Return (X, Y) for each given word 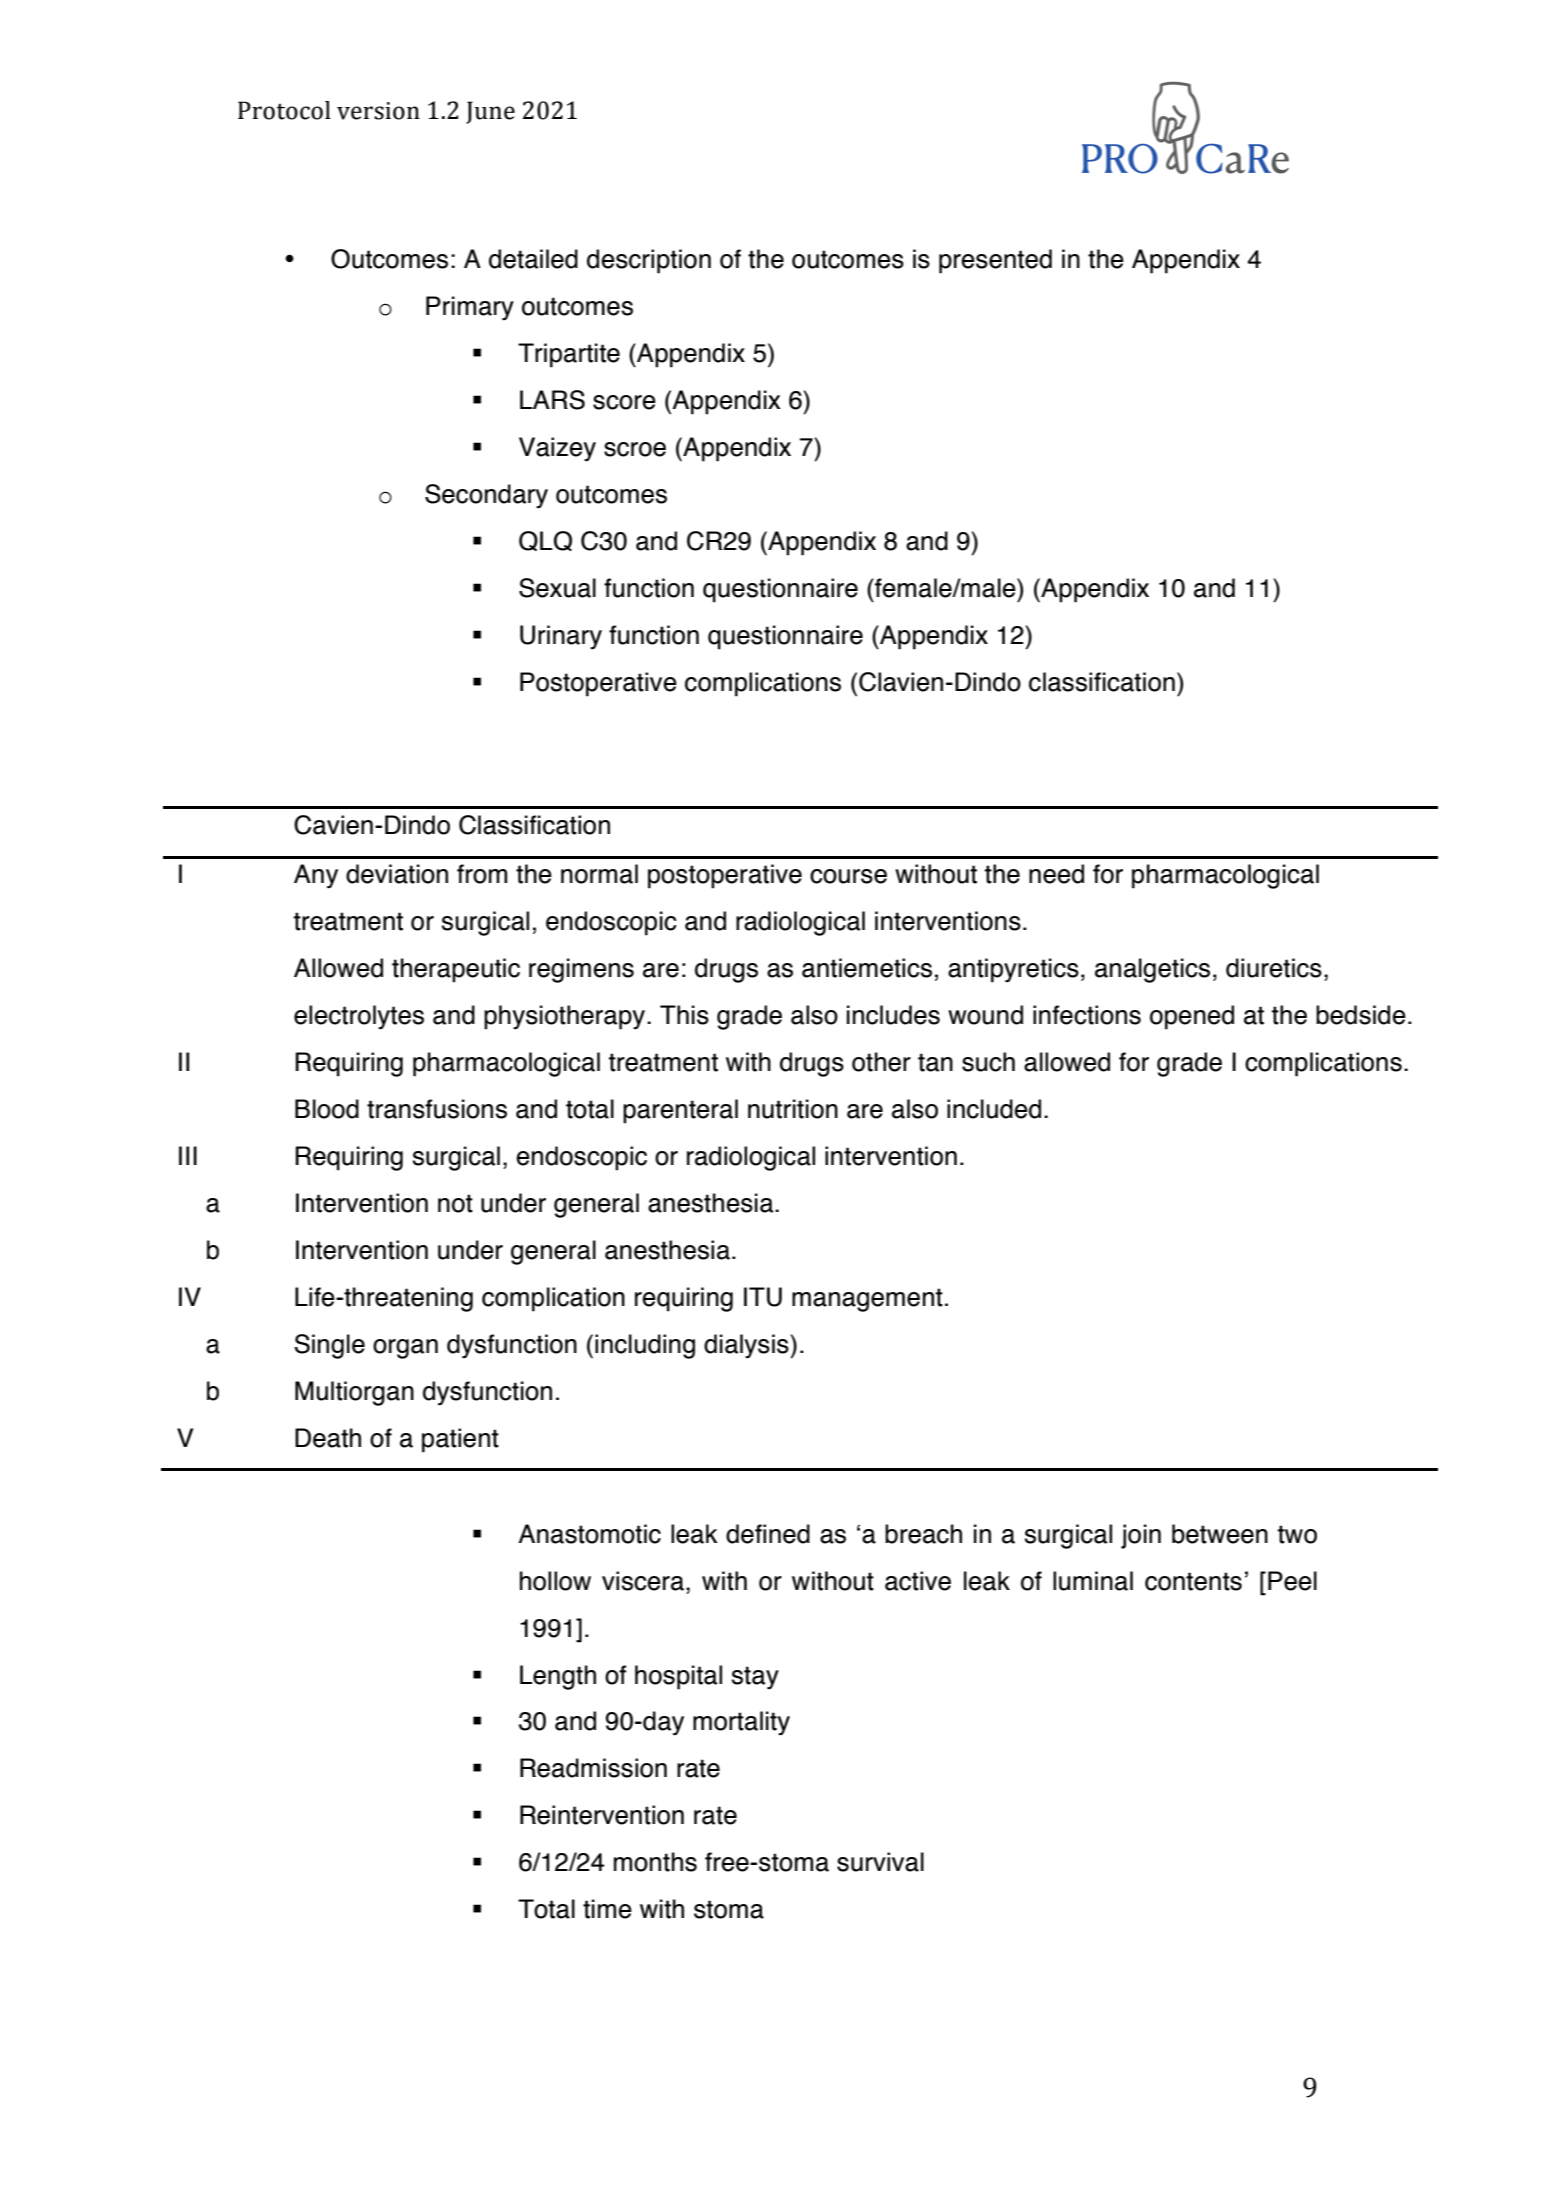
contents (1193, 1581)
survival (880, 1862)
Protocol (284, 110)
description (649, 261)
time (607, 1909)
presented (995, 261)
